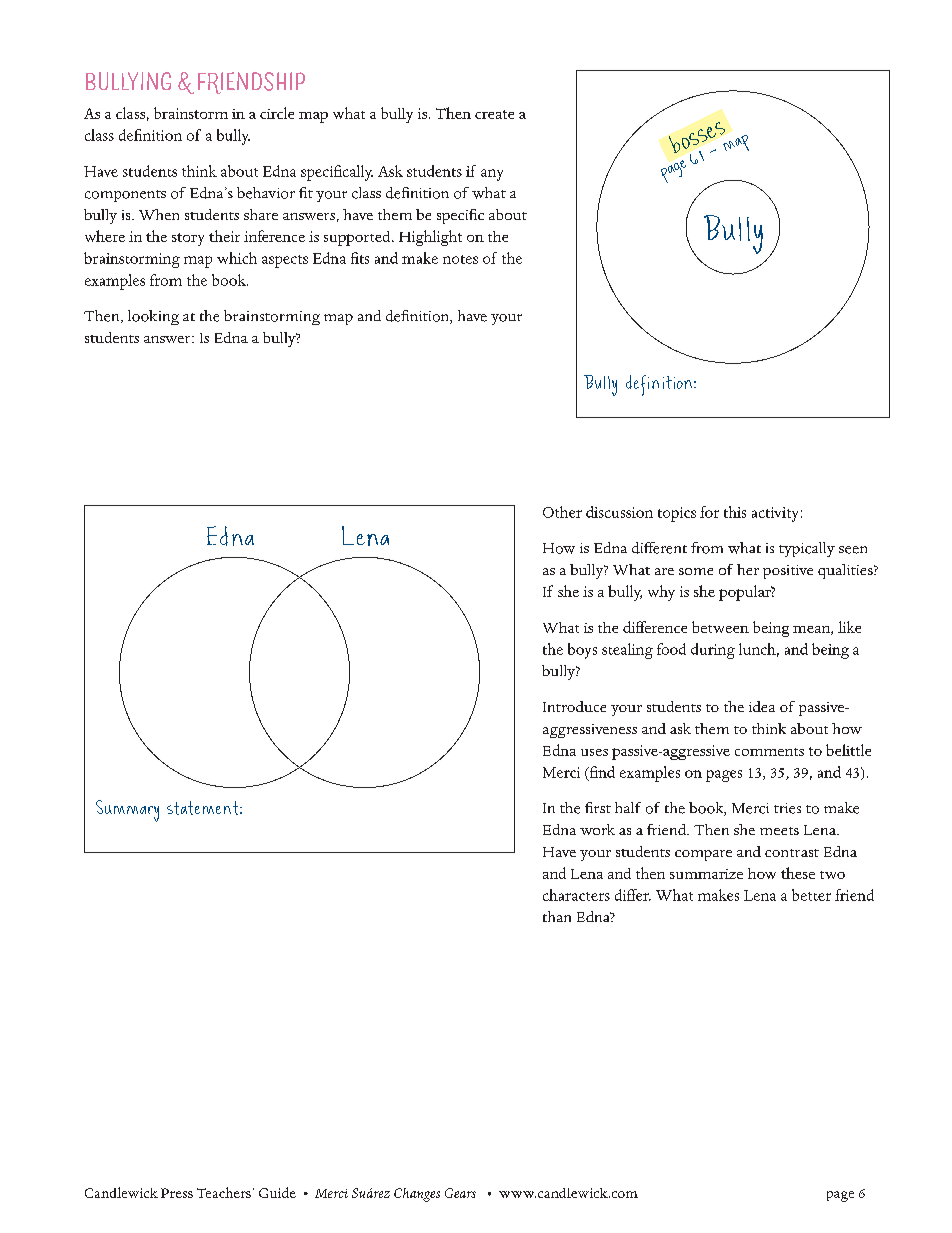 This screenshot has height=1233, width=952. What do you see at coordinates (562, 512) in the screenshot?
I see `Other` at bounding box center [562, 512].
